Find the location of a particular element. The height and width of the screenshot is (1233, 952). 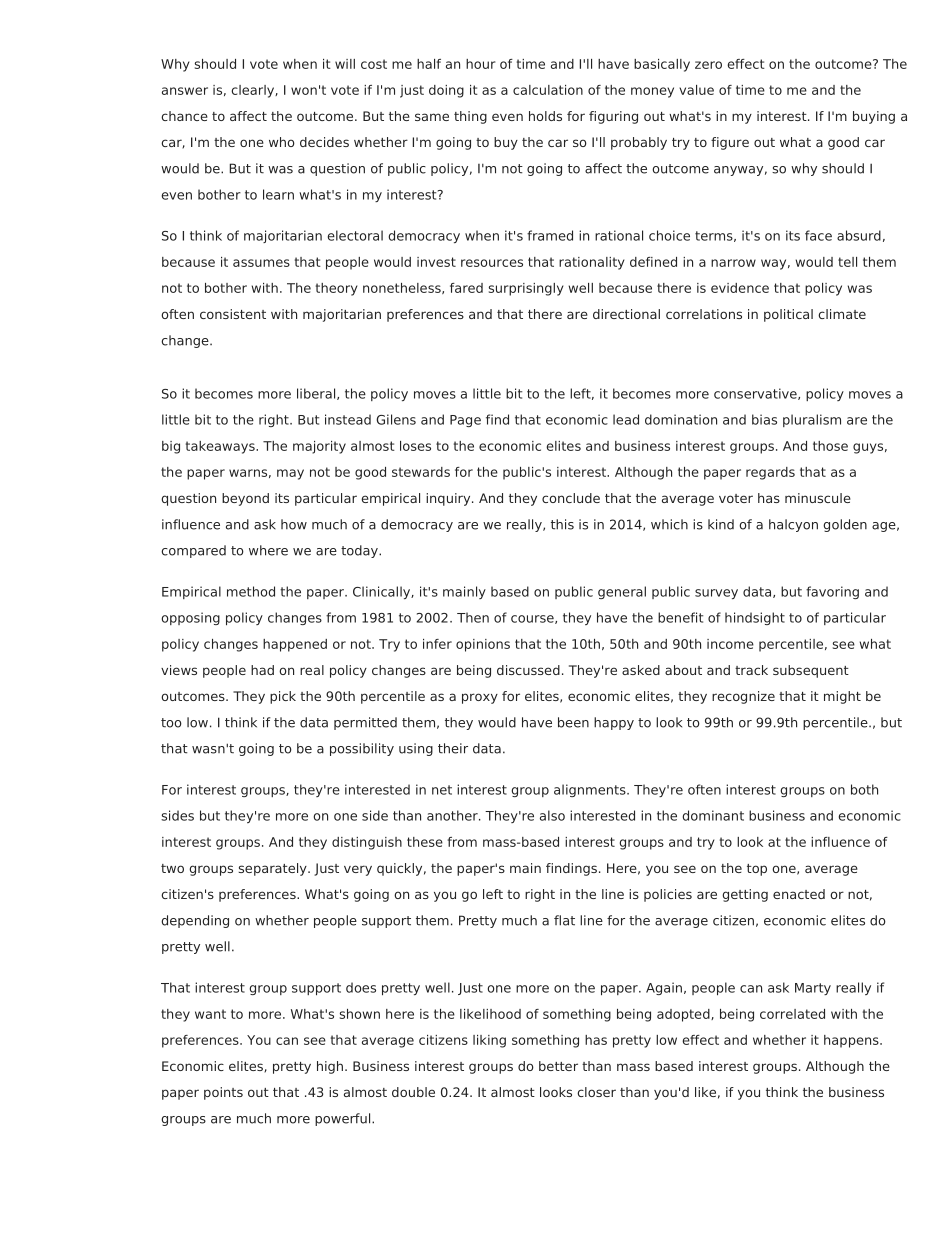

points is located at coordinates (223, 1093).
